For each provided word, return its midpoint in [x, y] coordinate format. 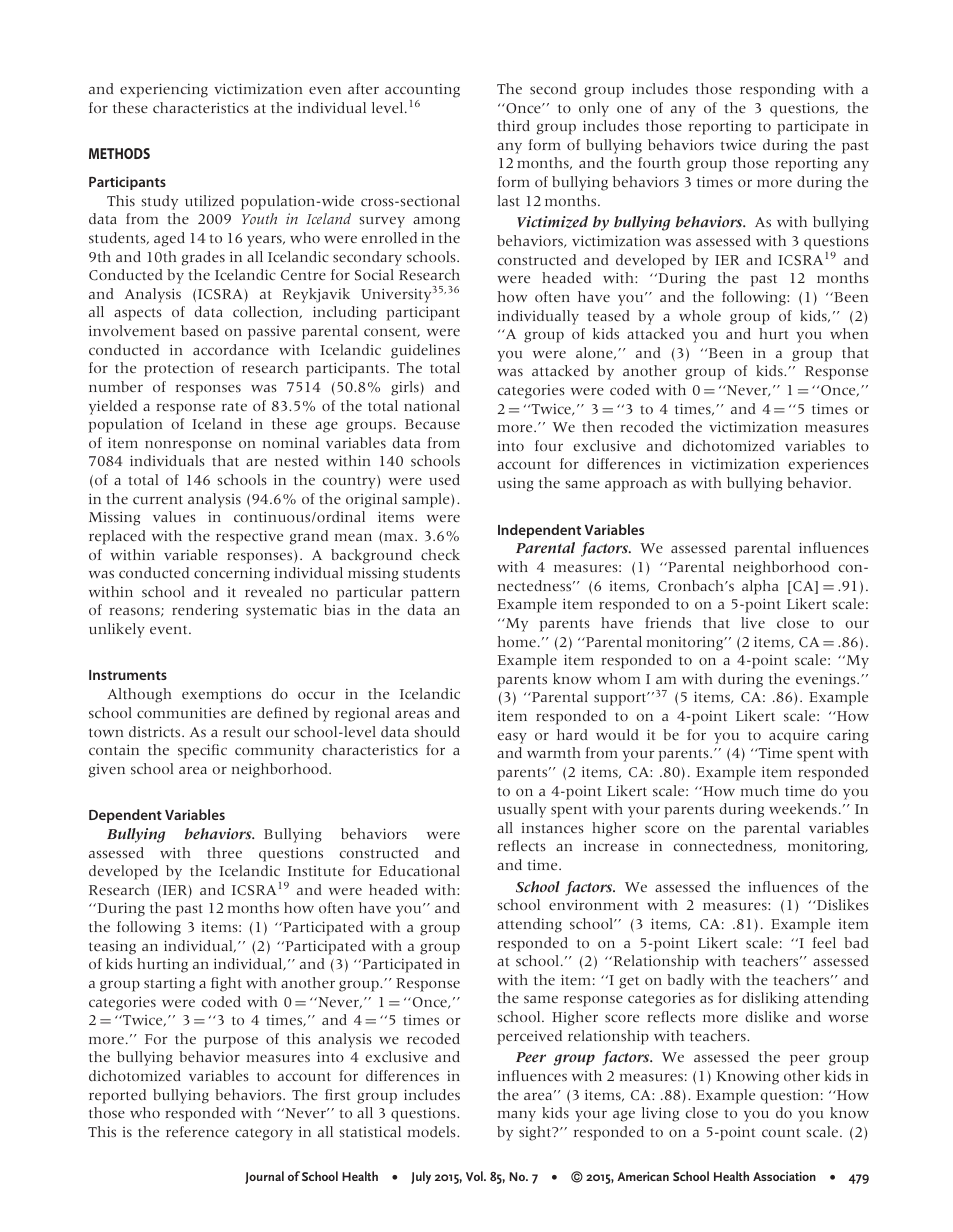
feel [824, 943]
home [517, 641]
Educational [419, 871]
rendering [205, 611]
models [433, 1132]
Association [784, 1176]
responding [777, 90]
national [432, 406]
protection [178, 370]
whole [700, 315]
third [513, 125]
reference [197, 1131]
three [224, 853]
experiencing [164, 90]
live [753, 622]
